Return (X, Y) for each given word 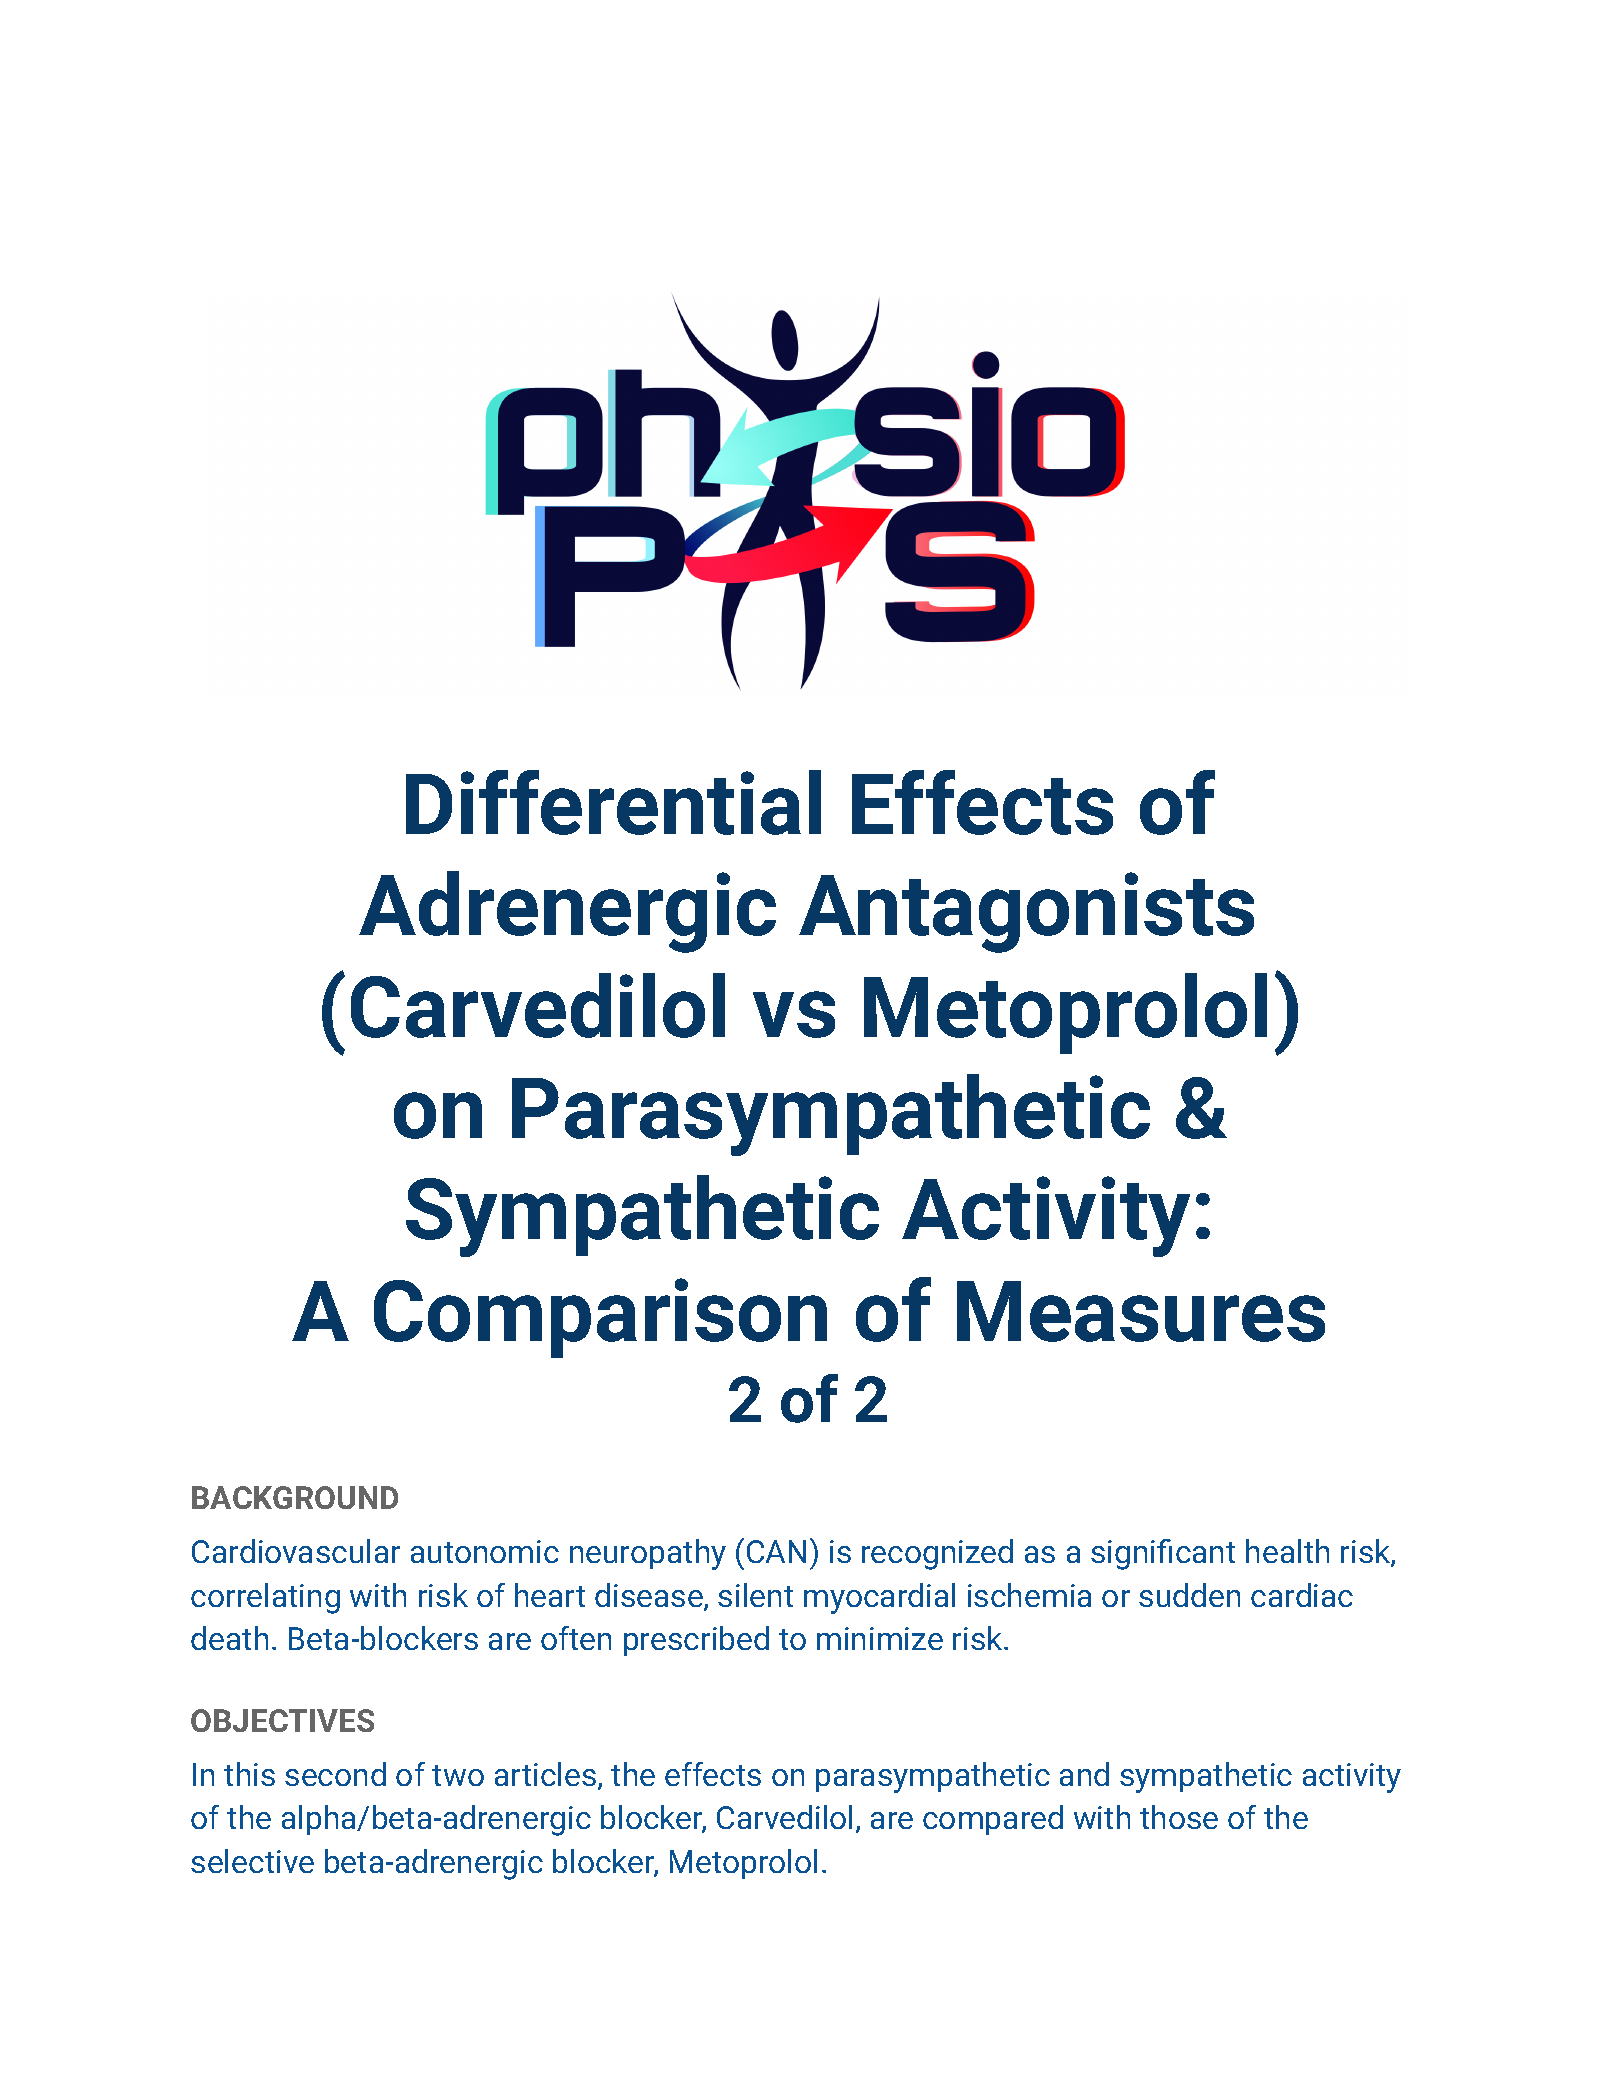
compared (993, 1820)
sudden (1189, 1595)
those (1179, 1817)
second (335, 1774)
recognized (937, 1554)
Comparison (600, 1318)
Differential (613, 802)
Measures (1141, 1311)
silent (755, 1595)
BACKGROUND (295, 1497)
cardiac (1302, 1595)
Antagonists (1026, 912)
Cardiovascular (296, 1551)
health (1287, 1551)
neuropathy (648, 1554)
